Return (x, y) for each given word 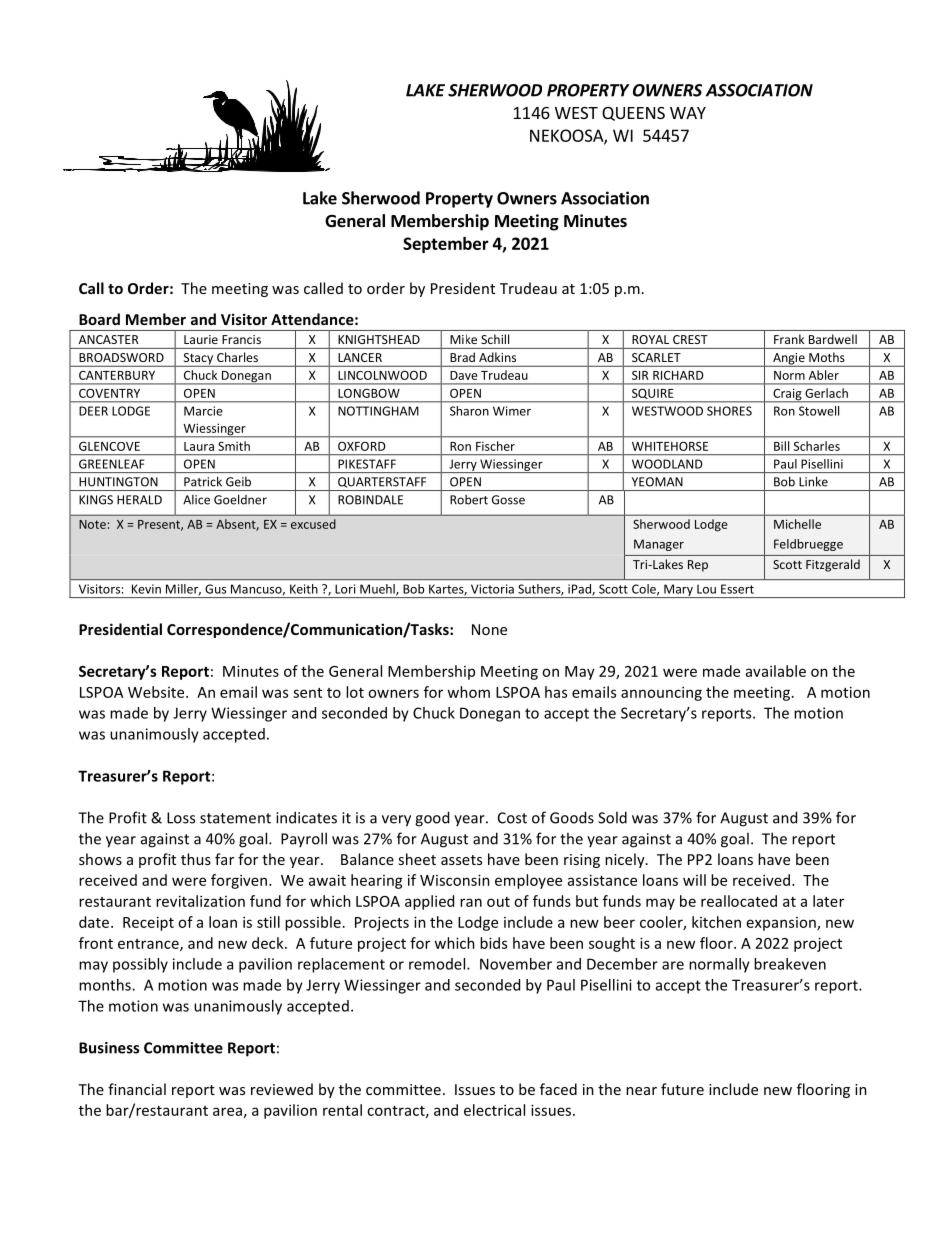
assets (461, 860)
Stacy (198, 360)
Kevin (146, 589)
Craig (787, 395)
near (641, 1091)
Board (99, 319)
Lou (706, 589)
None (489, 629)
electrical (494, 1110)
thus (196, 859)
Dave (464, 375)
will (694, 880)
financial (137, 1089)
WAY (688, 113)
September (446, 245)
